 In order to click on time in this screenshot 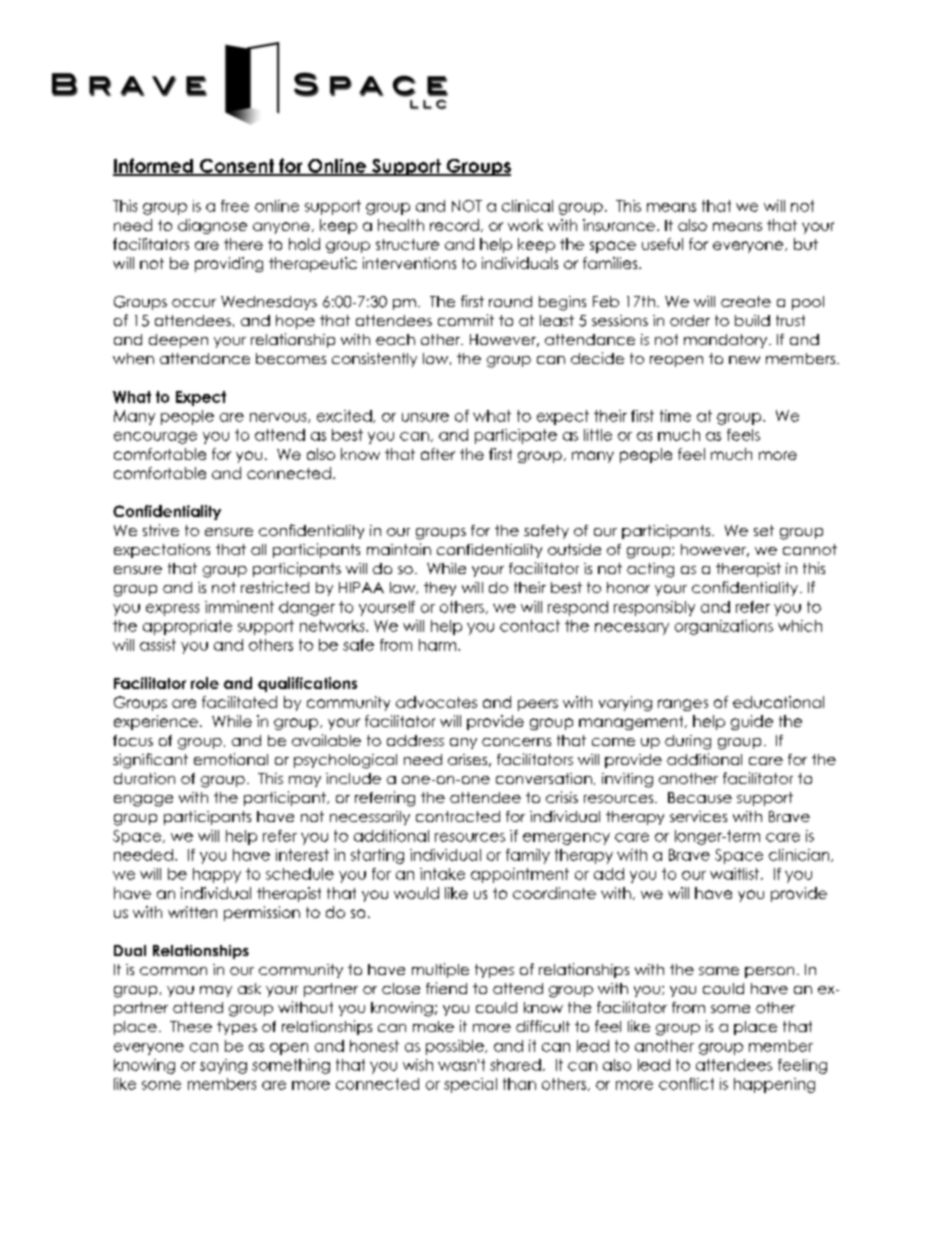, I will do `click(675, 416)`.
